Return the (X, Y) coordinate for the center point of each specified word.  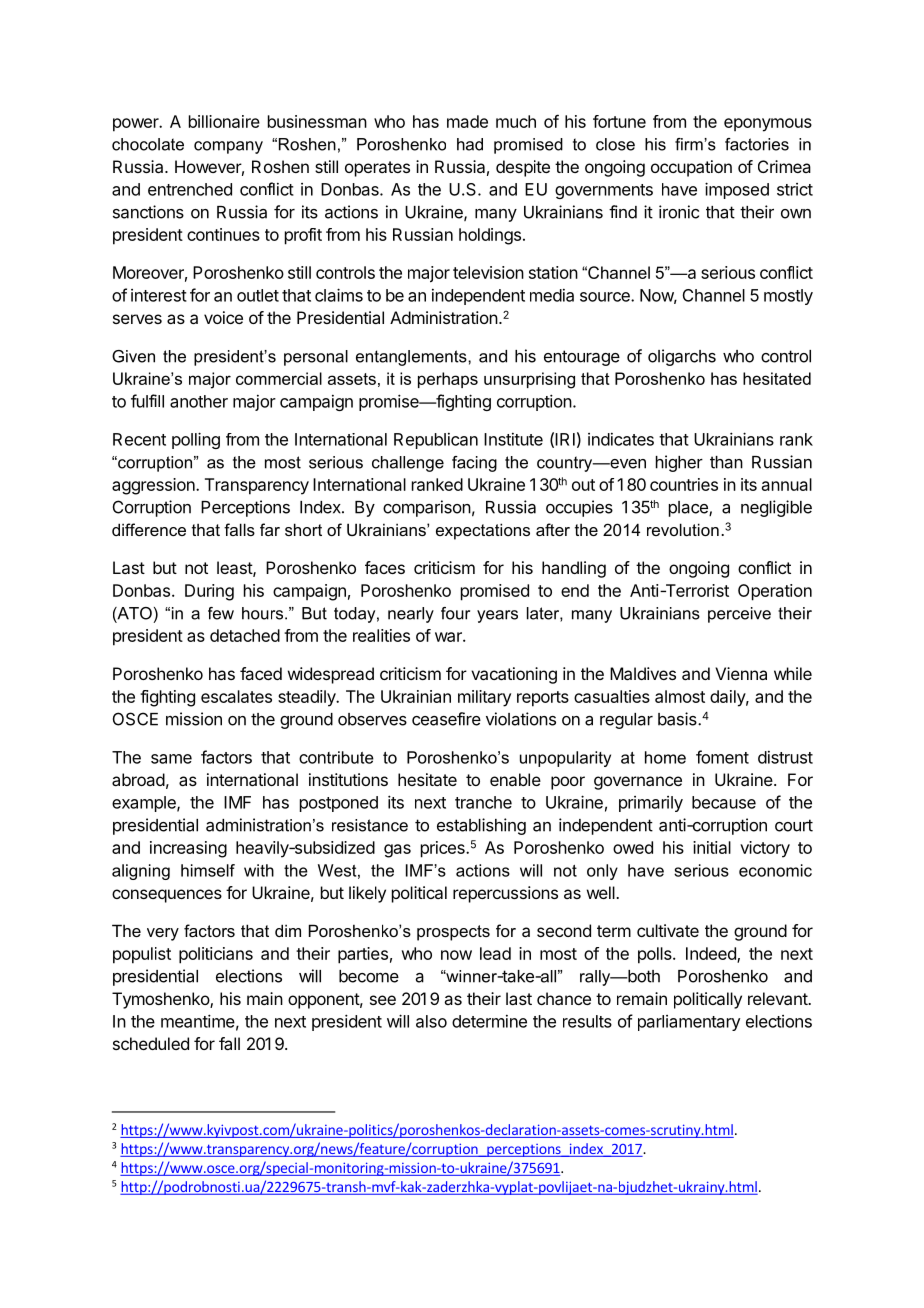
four (455, 613)
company (228, 147)
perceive (739, 615)
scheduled (151, 1043)
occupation (691, 168)
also (431, 1021)
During (209, 592)
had (470, 144)
